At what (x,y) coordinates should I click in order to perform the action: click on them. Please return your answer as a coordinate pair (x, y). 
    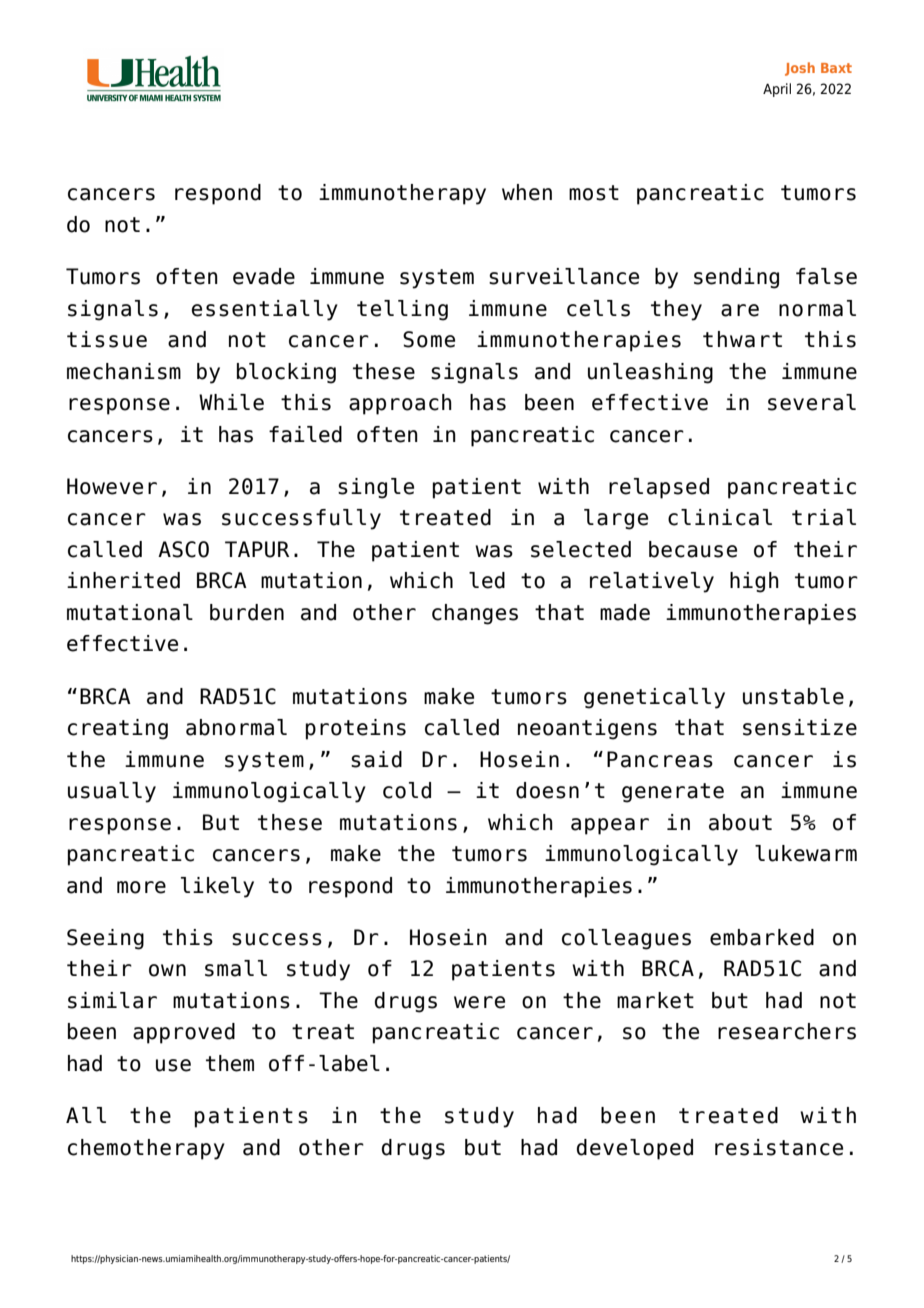
    Looking at the image, I should click on (230, 1063).
